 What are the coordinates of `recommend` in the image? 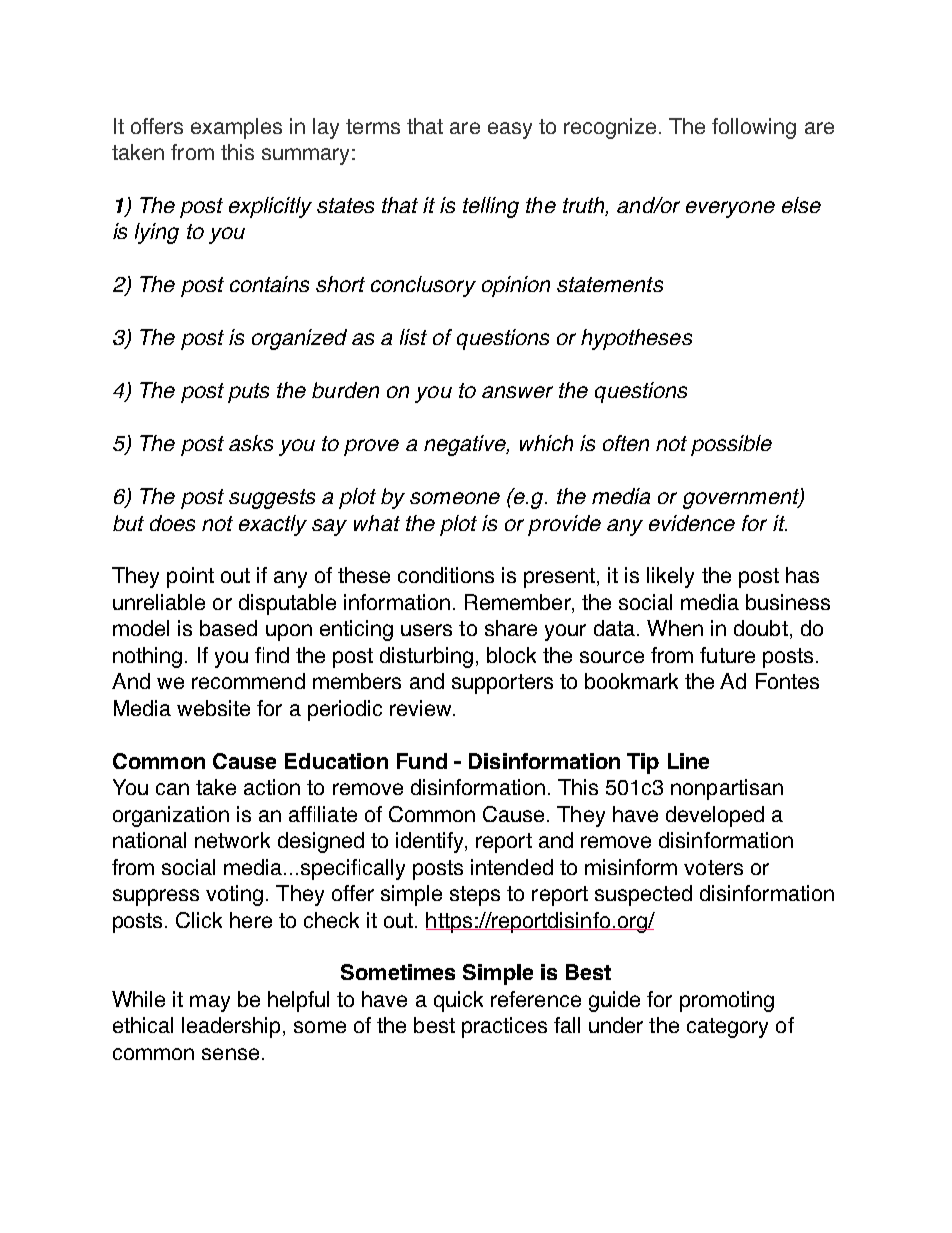 It's located at (248, 681).
